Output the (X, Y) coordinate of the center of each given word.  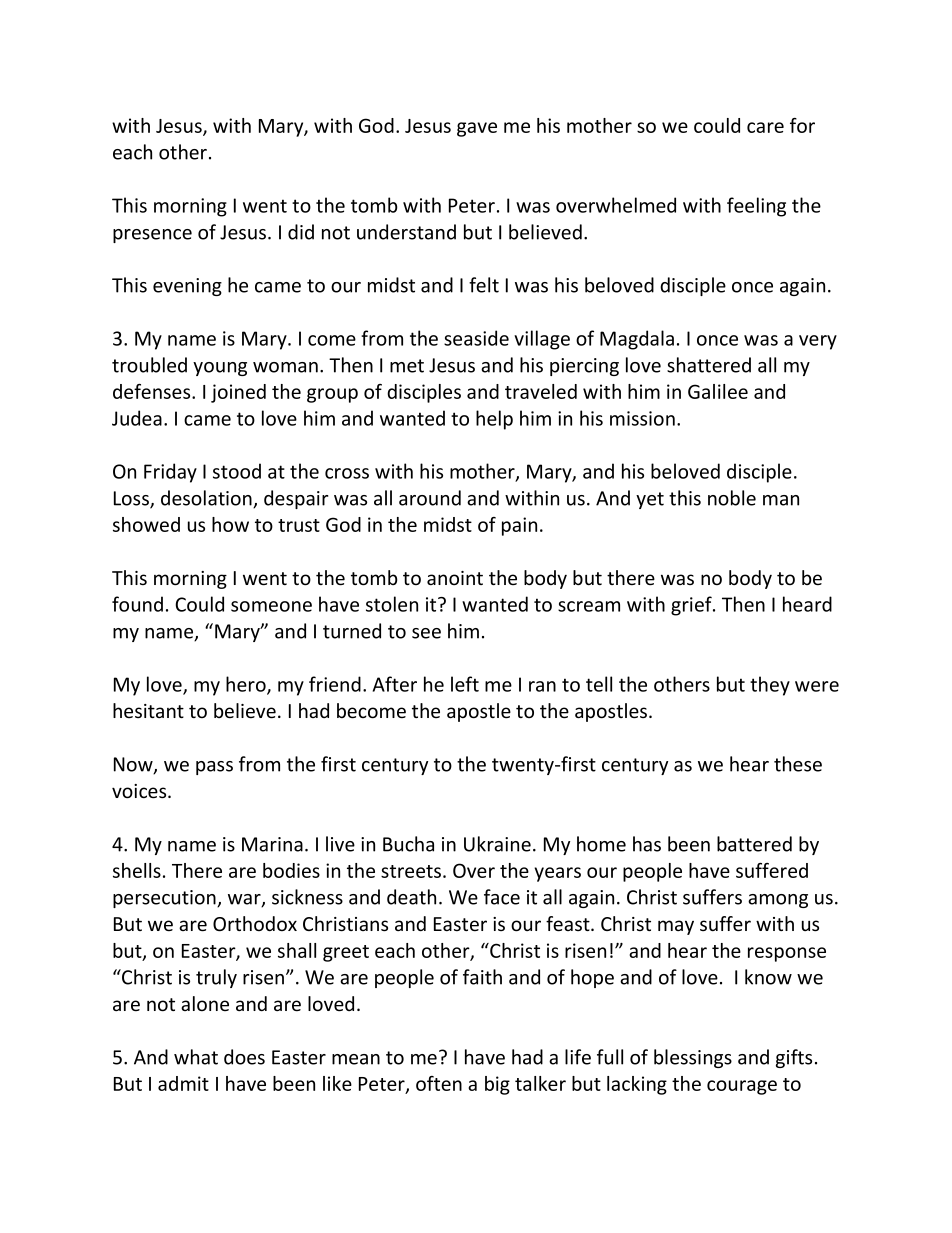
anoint (455, 578)
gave (477, 129)
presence (152, 236)
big (497, 1085)
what (196, 1057)
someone (271, 606)
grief (692, 606)
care (765, 127)
